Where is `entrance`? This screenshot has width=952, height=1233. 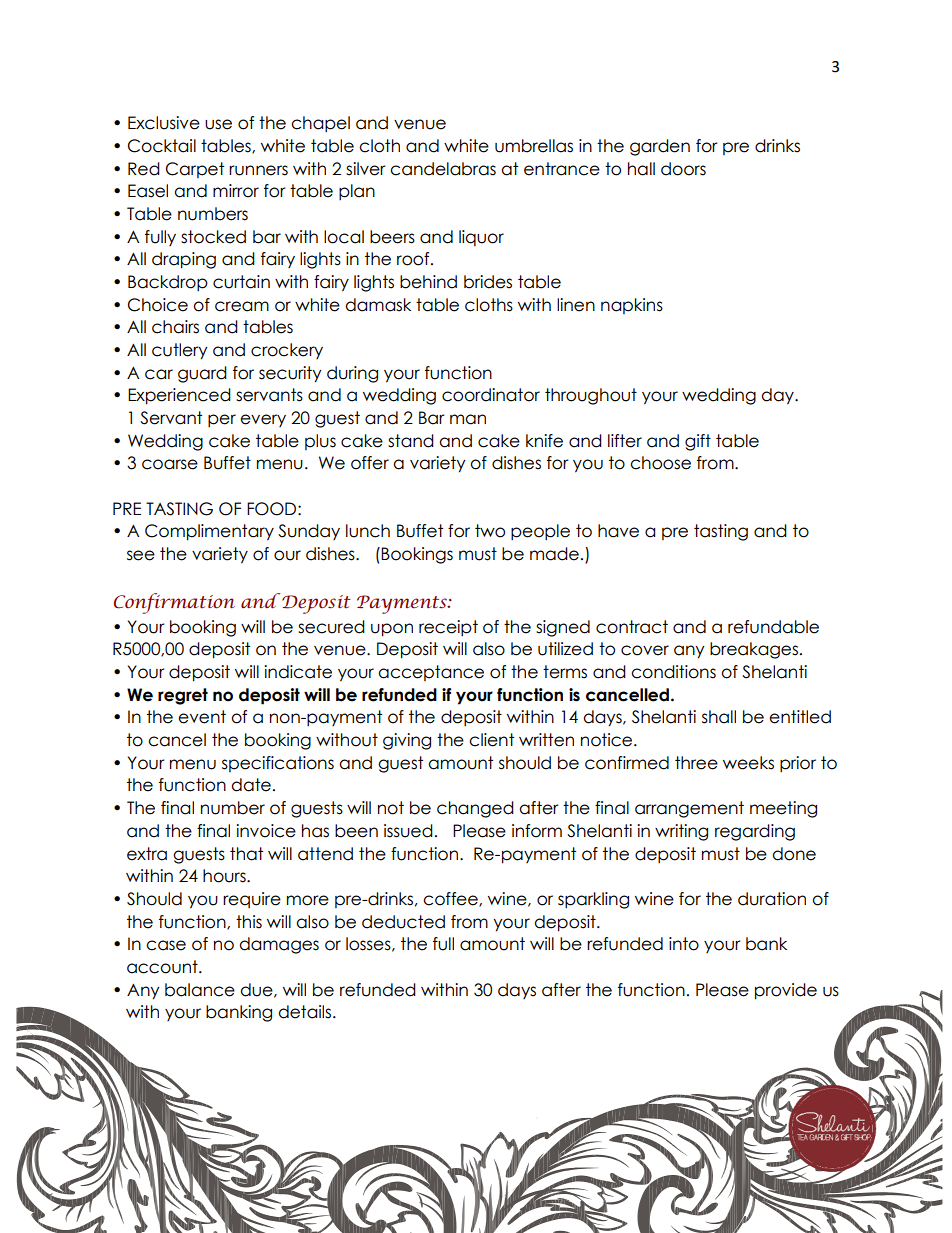 entrance is located at coordinates (562, 169).
